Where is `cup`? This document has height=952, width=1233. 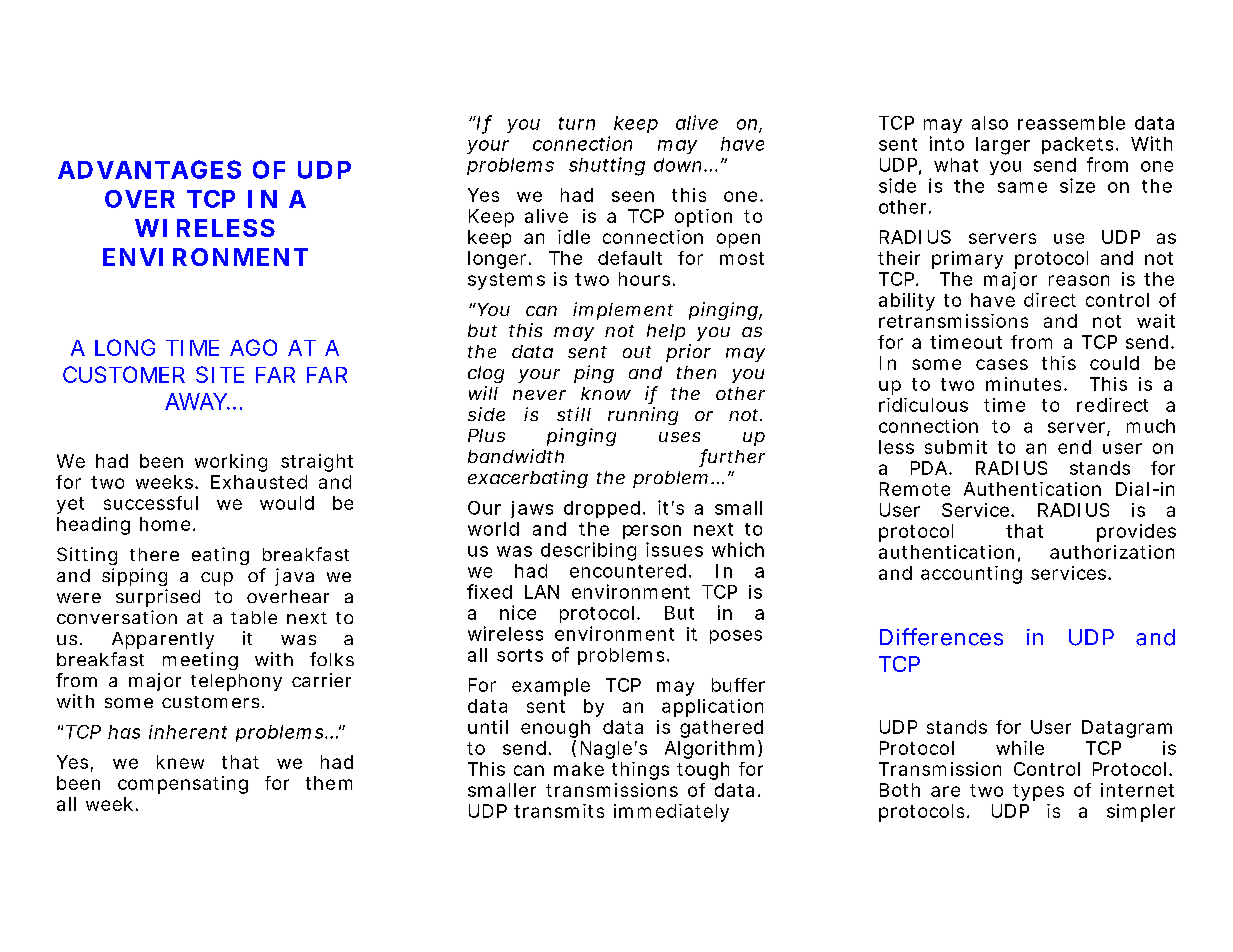 cup is located at coordinates (217, 579).
